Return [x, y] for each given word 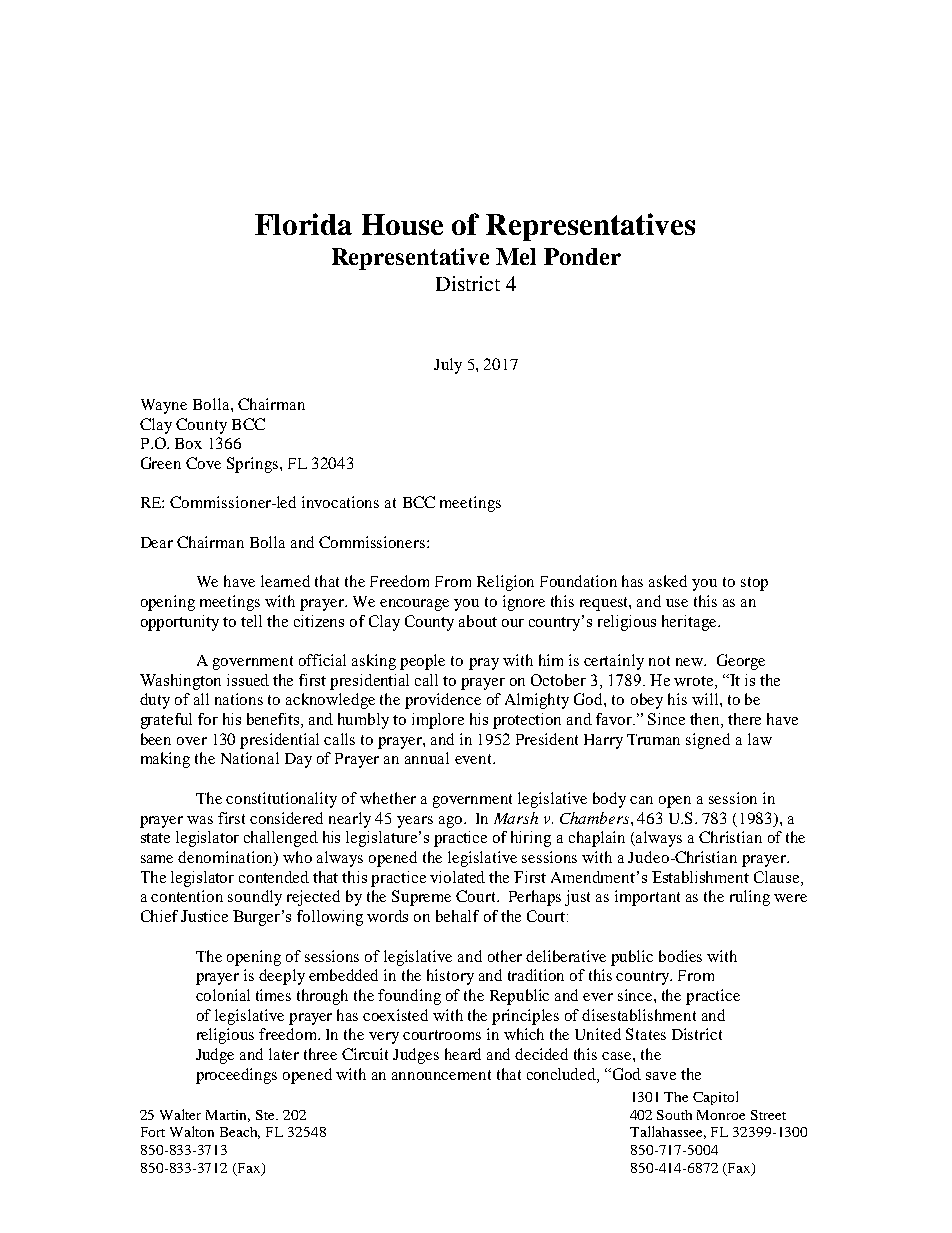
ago [452, 822]
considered [286, 818]
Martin [228, 1116]
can [641, 800]
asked [668, 581]
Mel [516, 256]
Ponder [582, 256]
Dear [157, 542]
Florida [303, 224]
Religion [505, 583]
